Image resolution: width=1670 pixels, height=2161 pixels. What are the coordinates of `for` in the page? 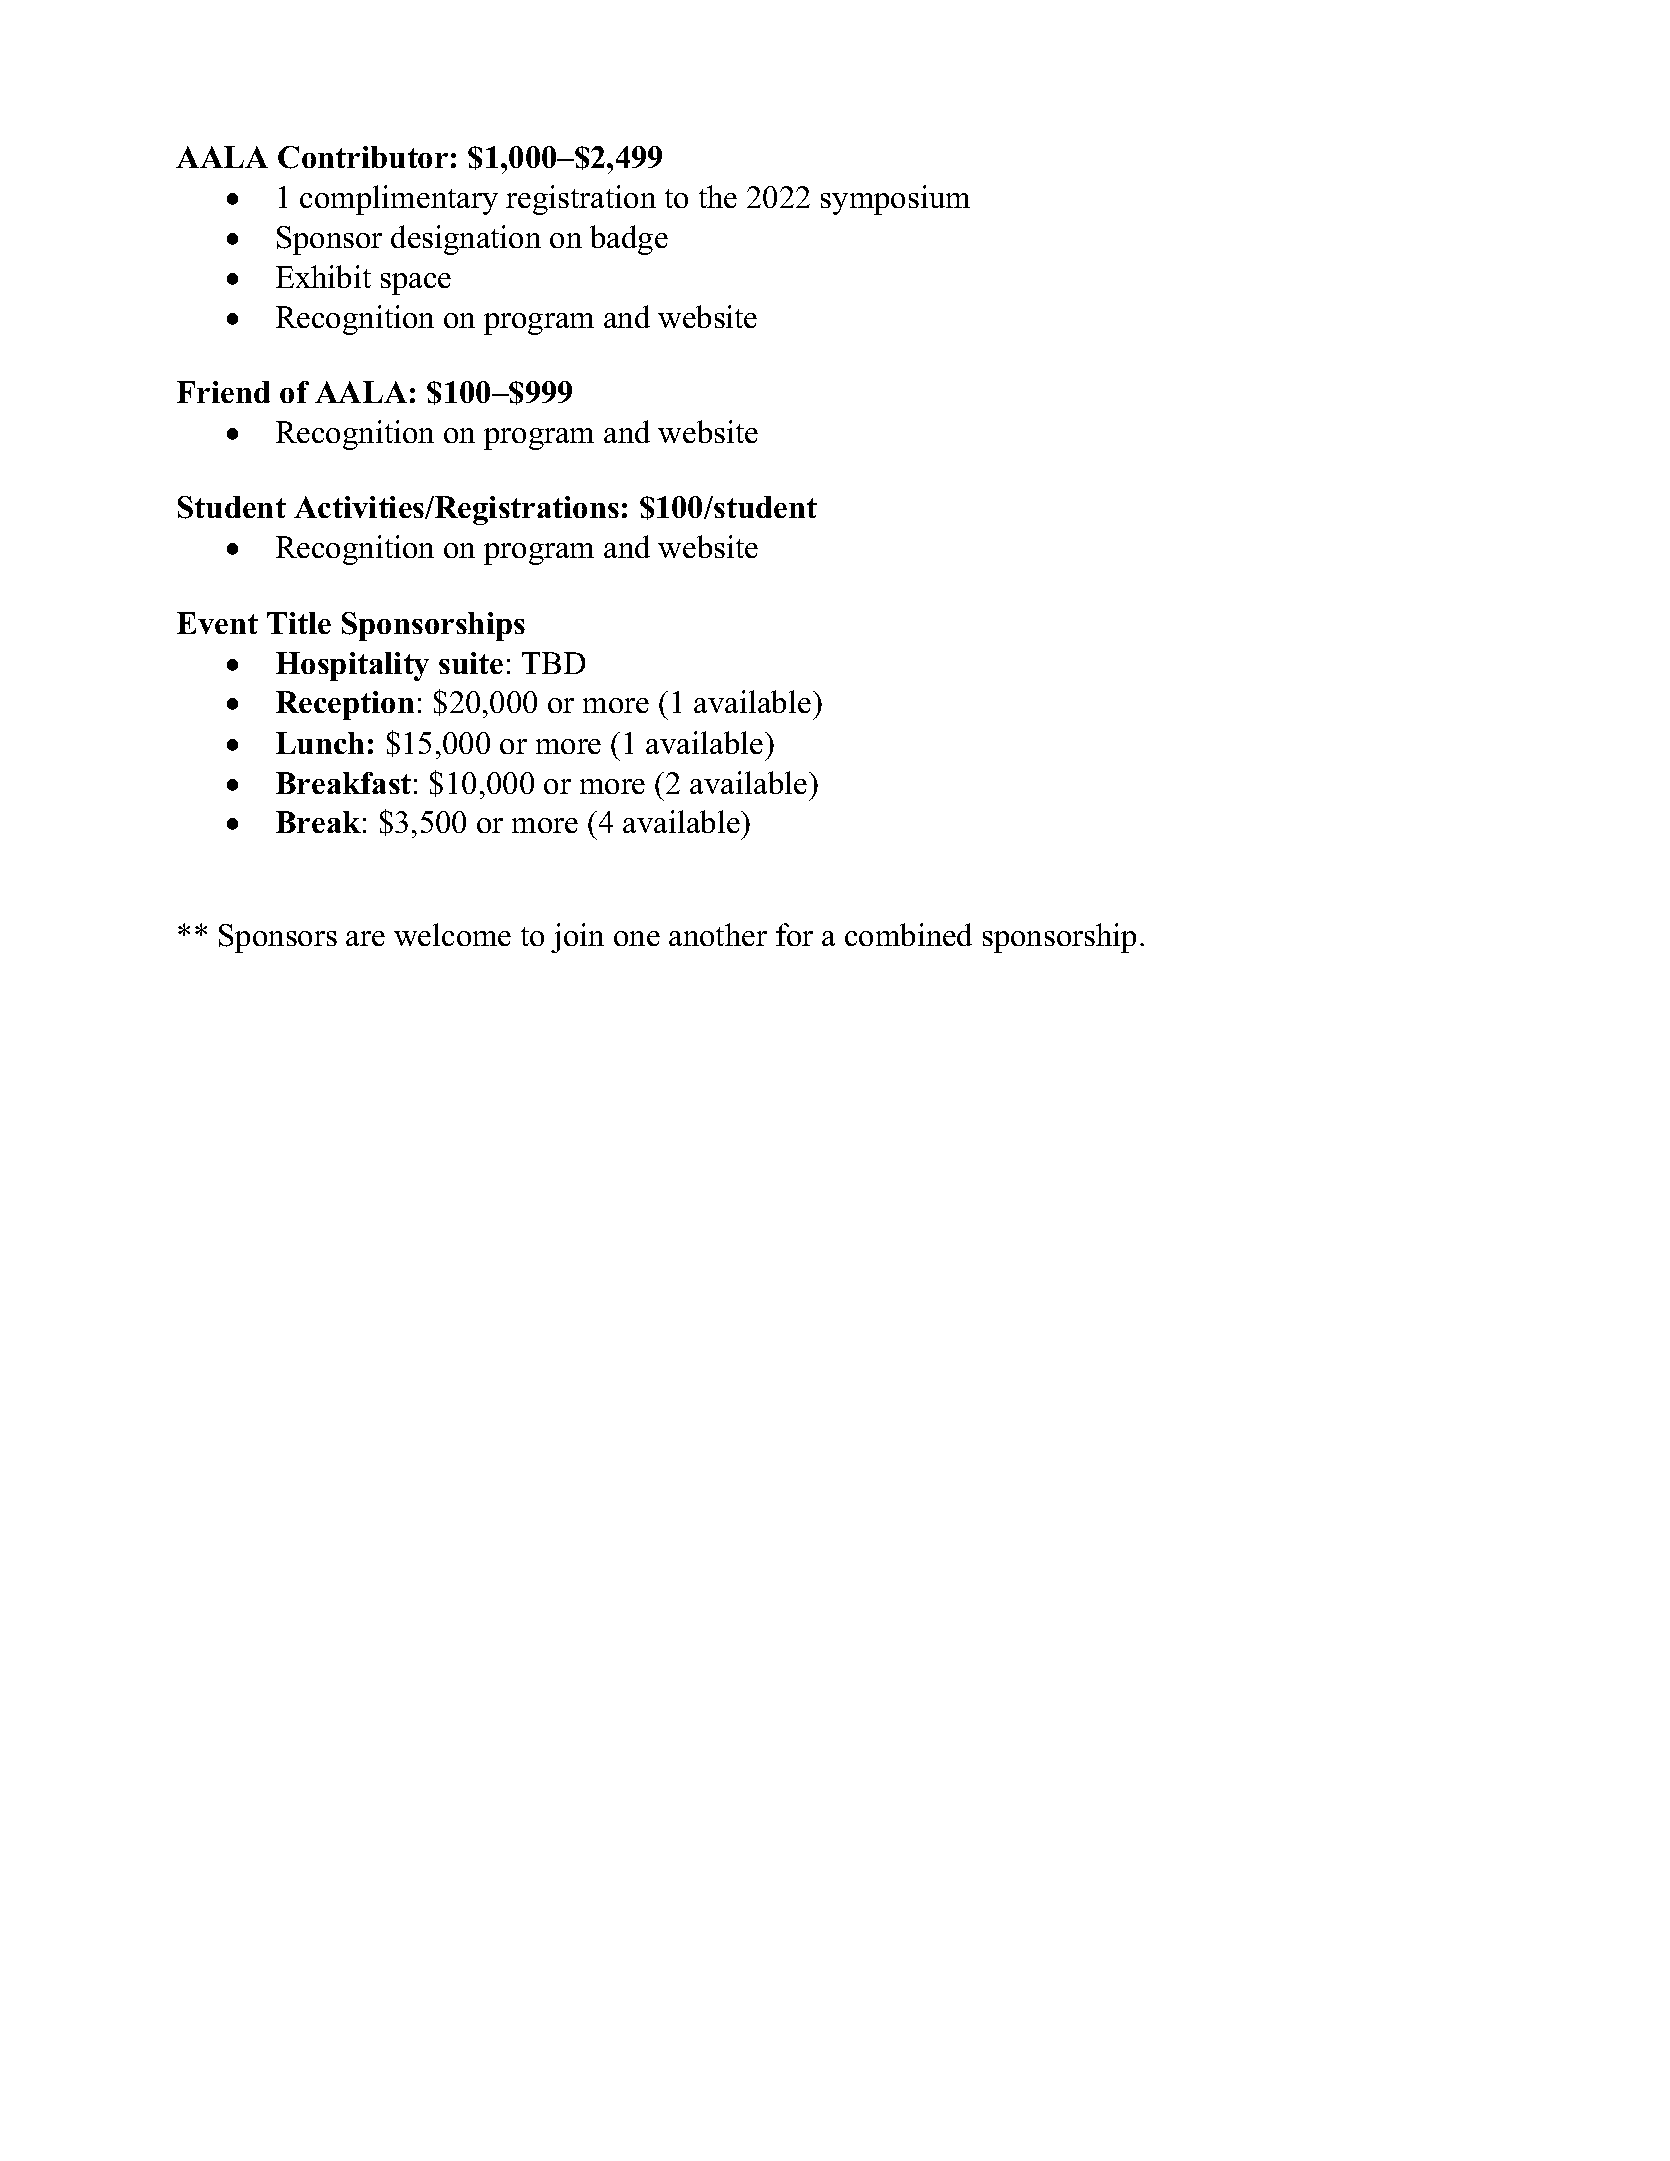 It's located at (794, 934).
